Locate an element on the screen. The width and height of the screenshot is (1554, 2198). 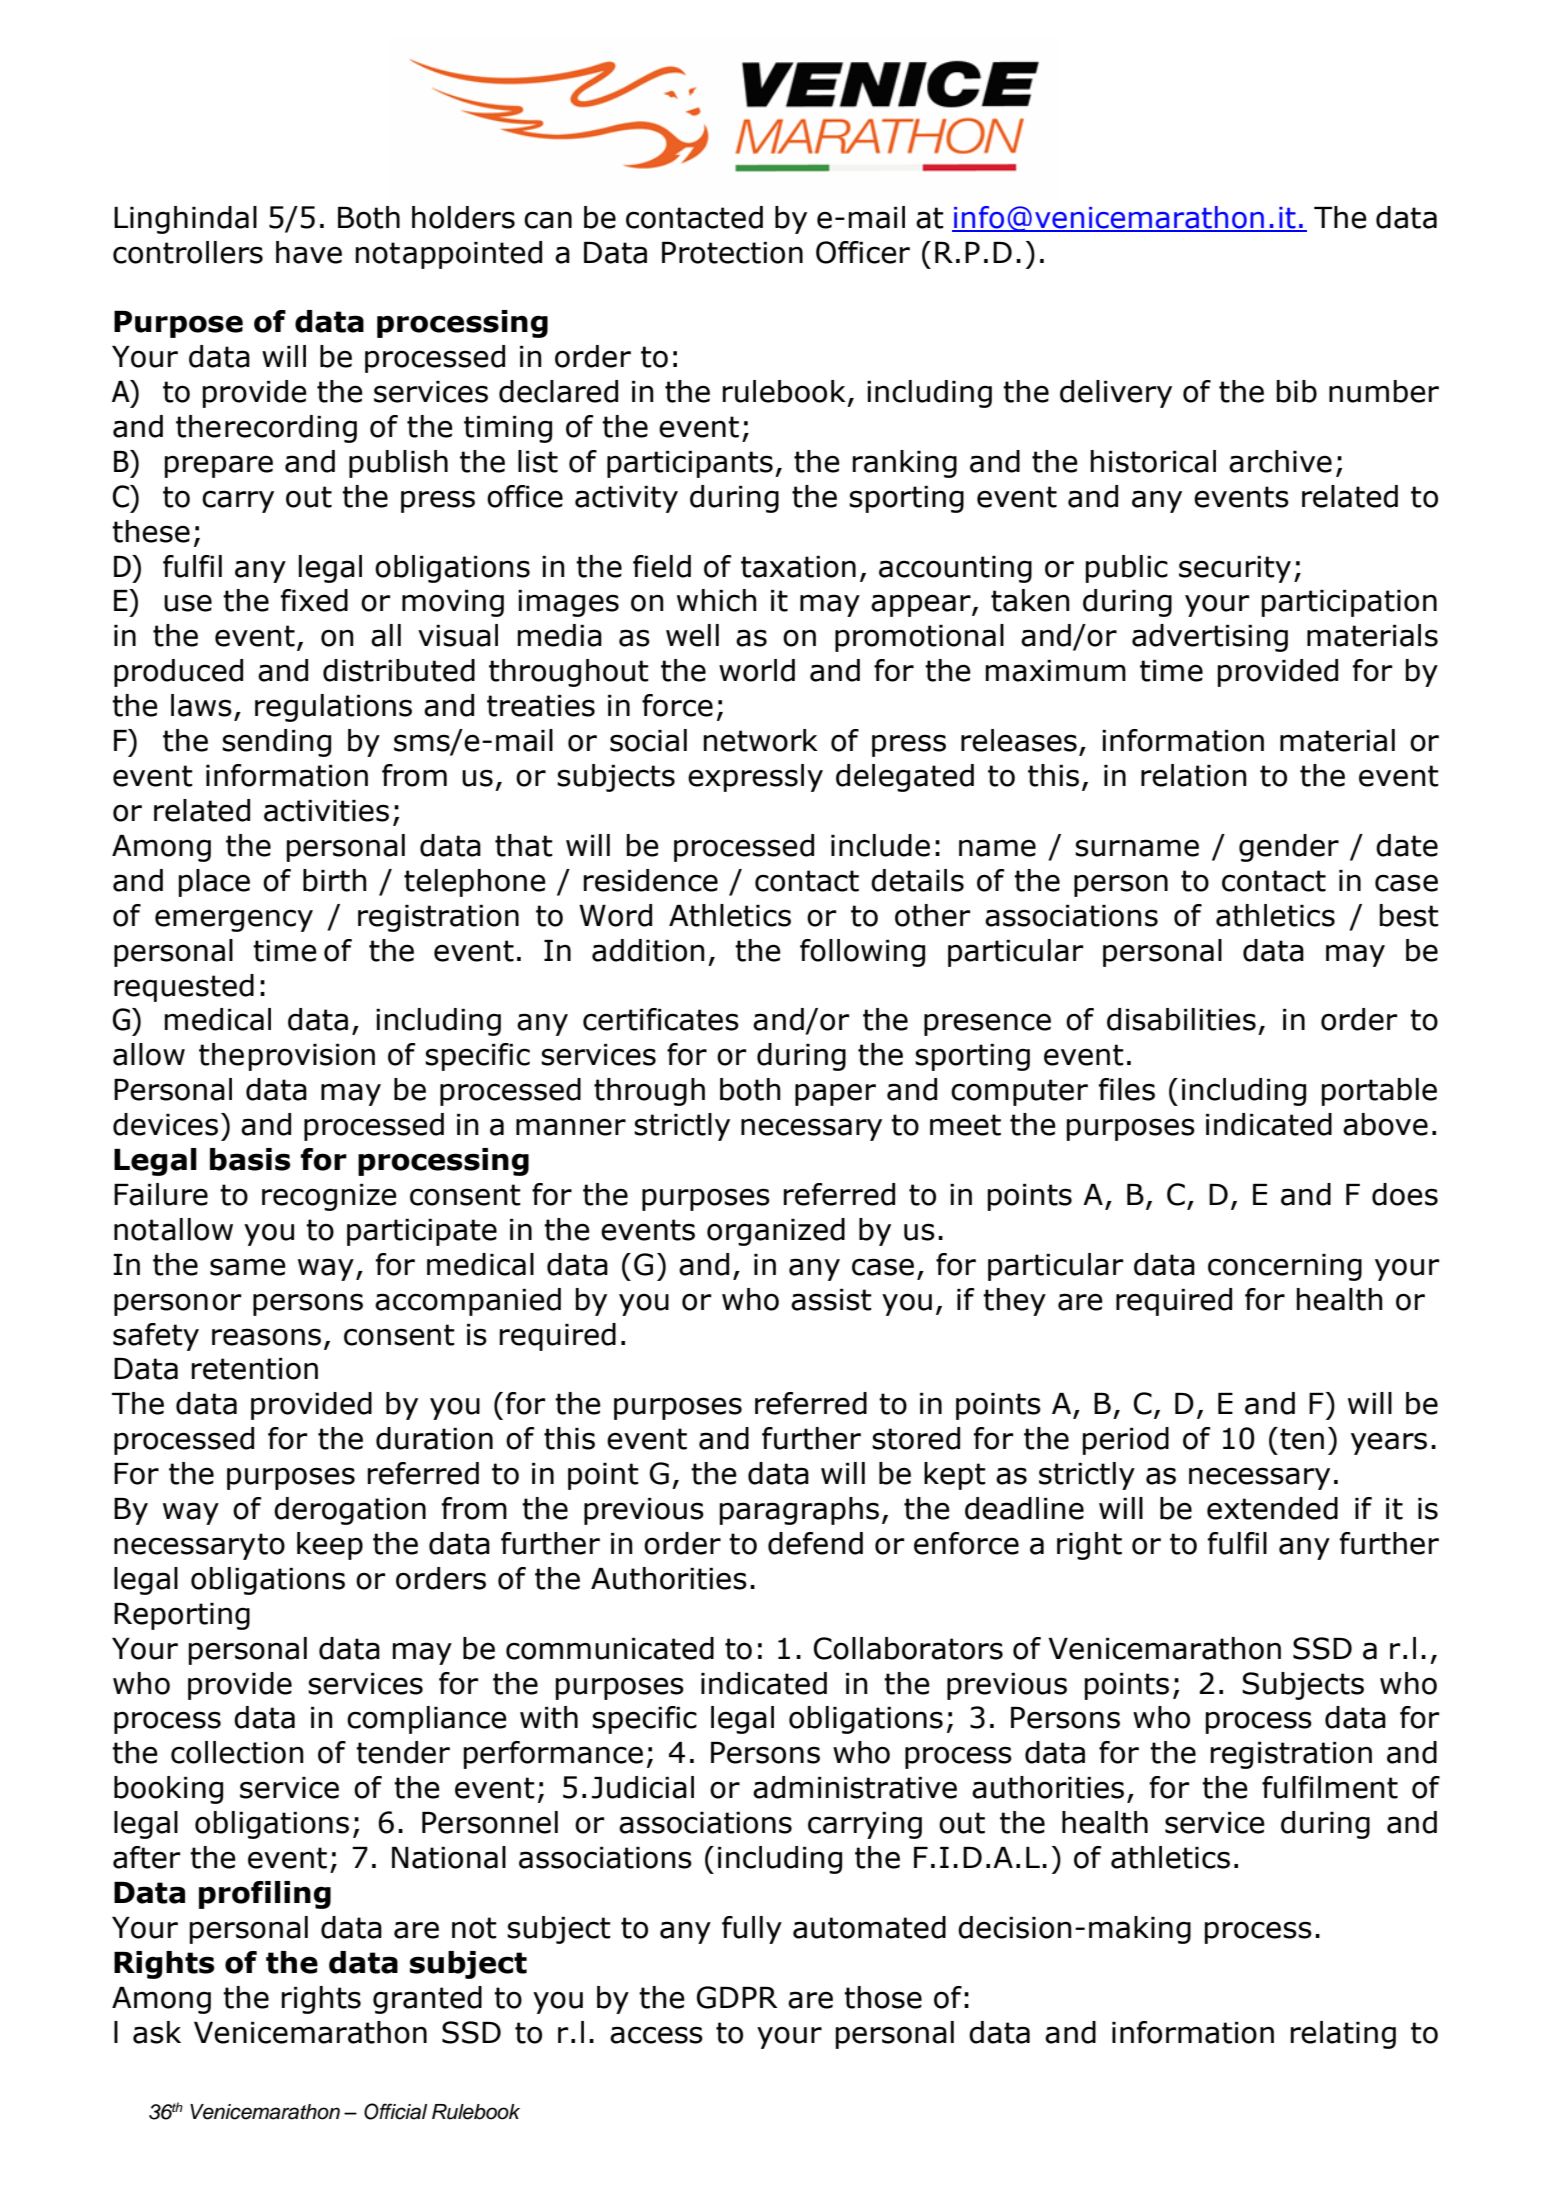
paragraphs is located at coordinates (799, 1511).
